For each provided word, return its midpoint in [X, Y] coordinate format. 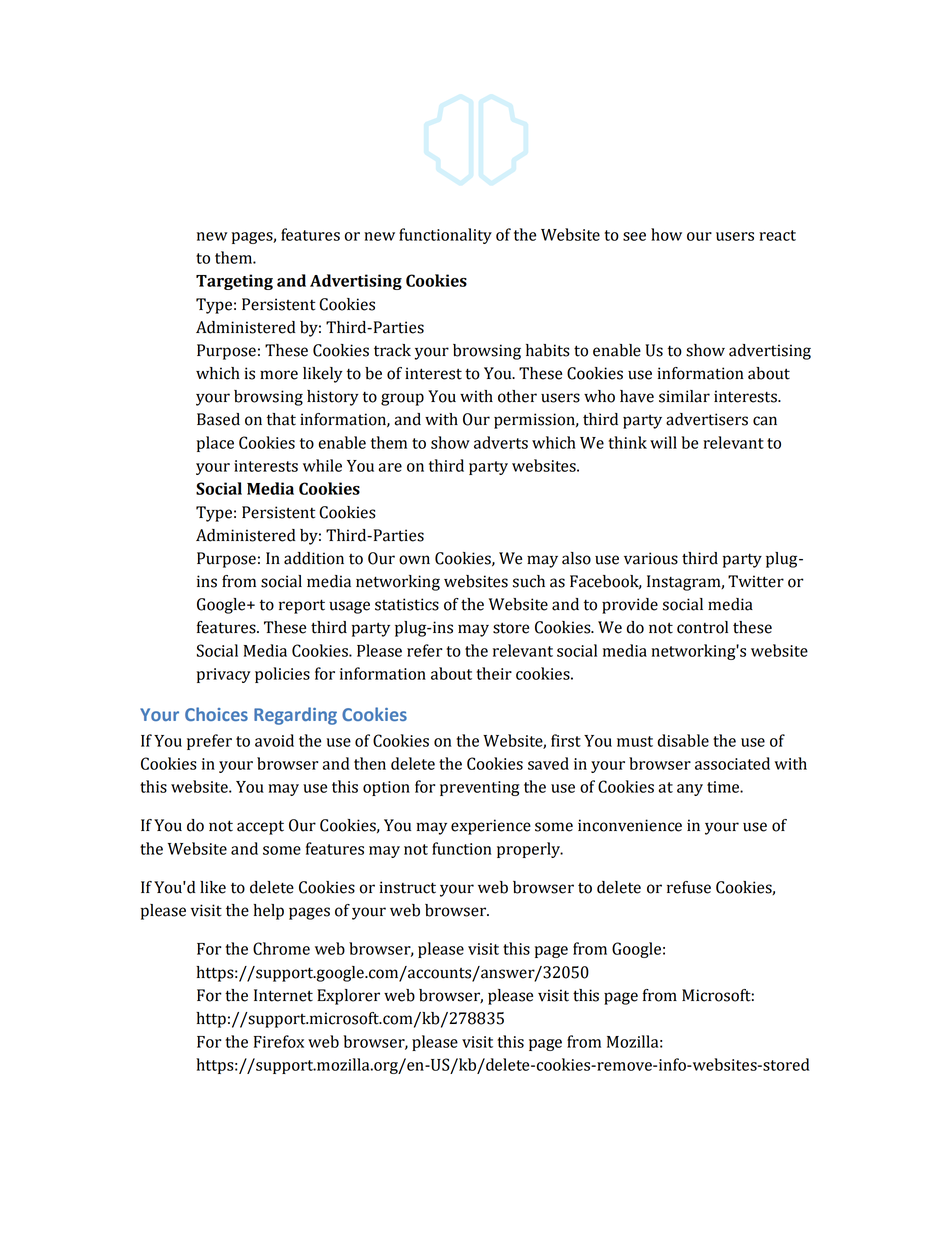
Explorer [348, 997]
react [777, 235]
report [302, 606]
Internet [283, 995]
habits [547, 350]
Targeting [234, 282]
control [702, 627]
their [494, 673]
